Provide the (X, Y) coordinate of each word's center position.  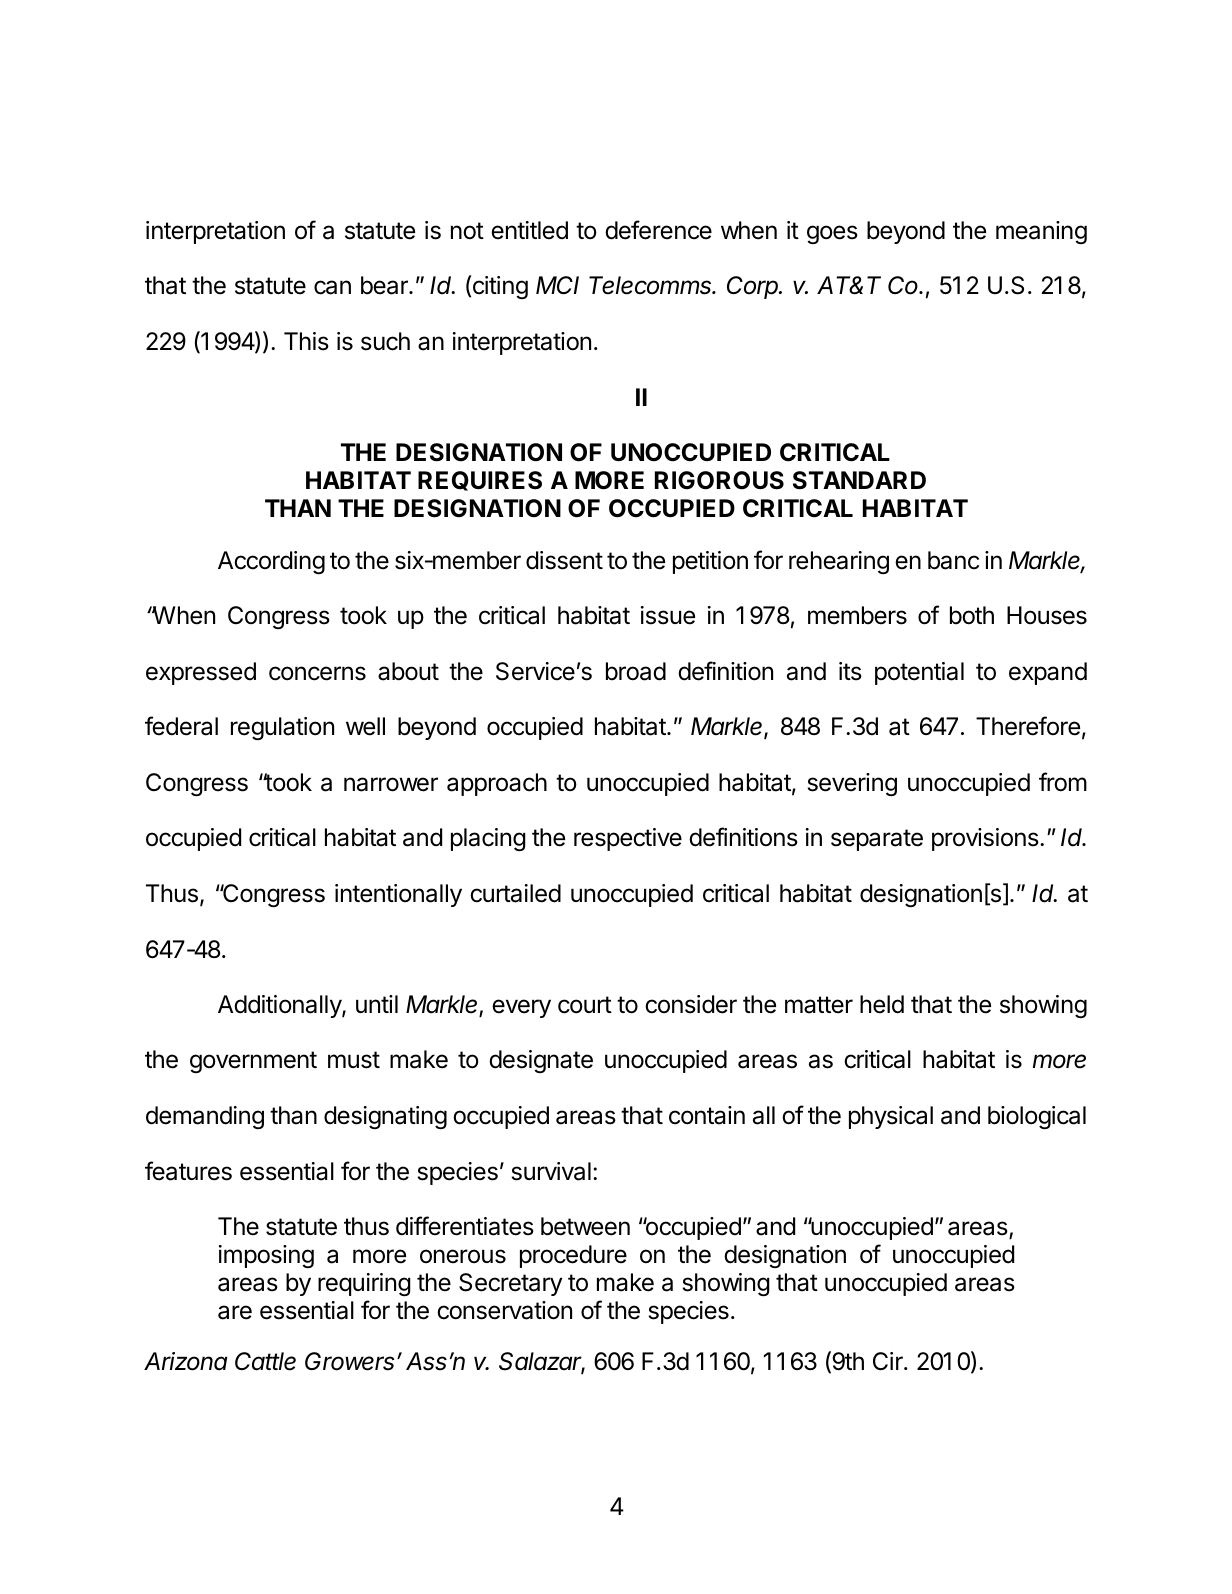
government (253, 1062)
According (271, 562)
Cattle (265, 1361)
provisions (986, 839)
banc (953, 560)
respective (628, 839)
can (332, 287)
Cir (889, 1361)
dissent (564, 560)
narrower (391, 784)
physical (891, 1117)
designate (541, 1061)
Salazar (542, 1363)
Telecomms (652, 285)
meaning (1041, 232)
